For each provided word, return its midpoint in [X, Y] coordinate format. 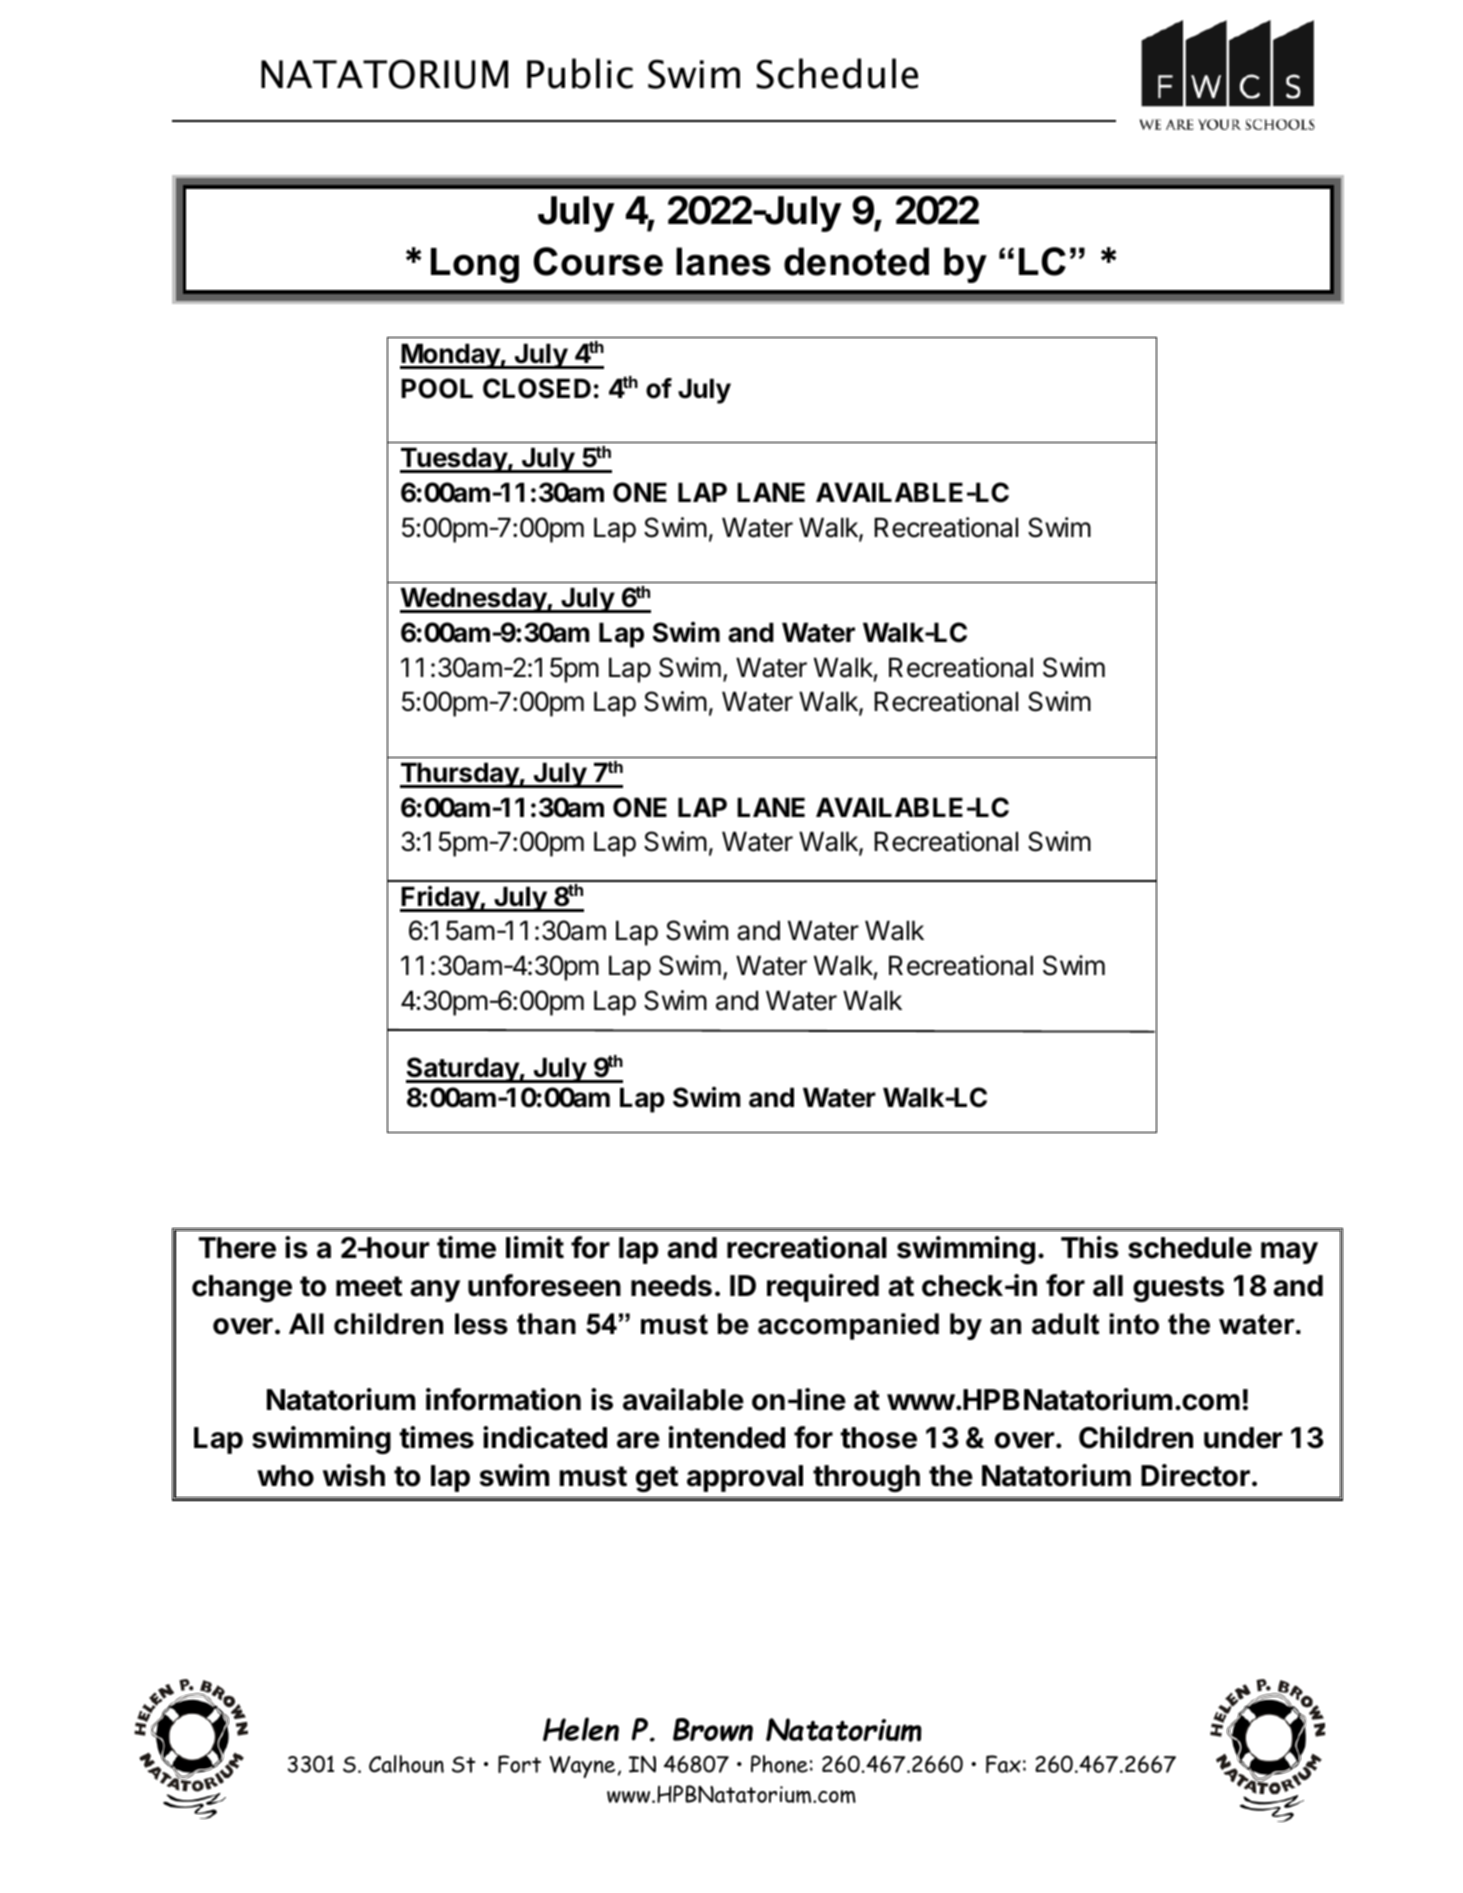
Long [475, 265]
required [823, 1288]
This [1090, 1247]
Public [580, 73]
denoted [856, 261]
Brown [713, 1729]
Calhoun [406, 1764]
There [237, 1248]
